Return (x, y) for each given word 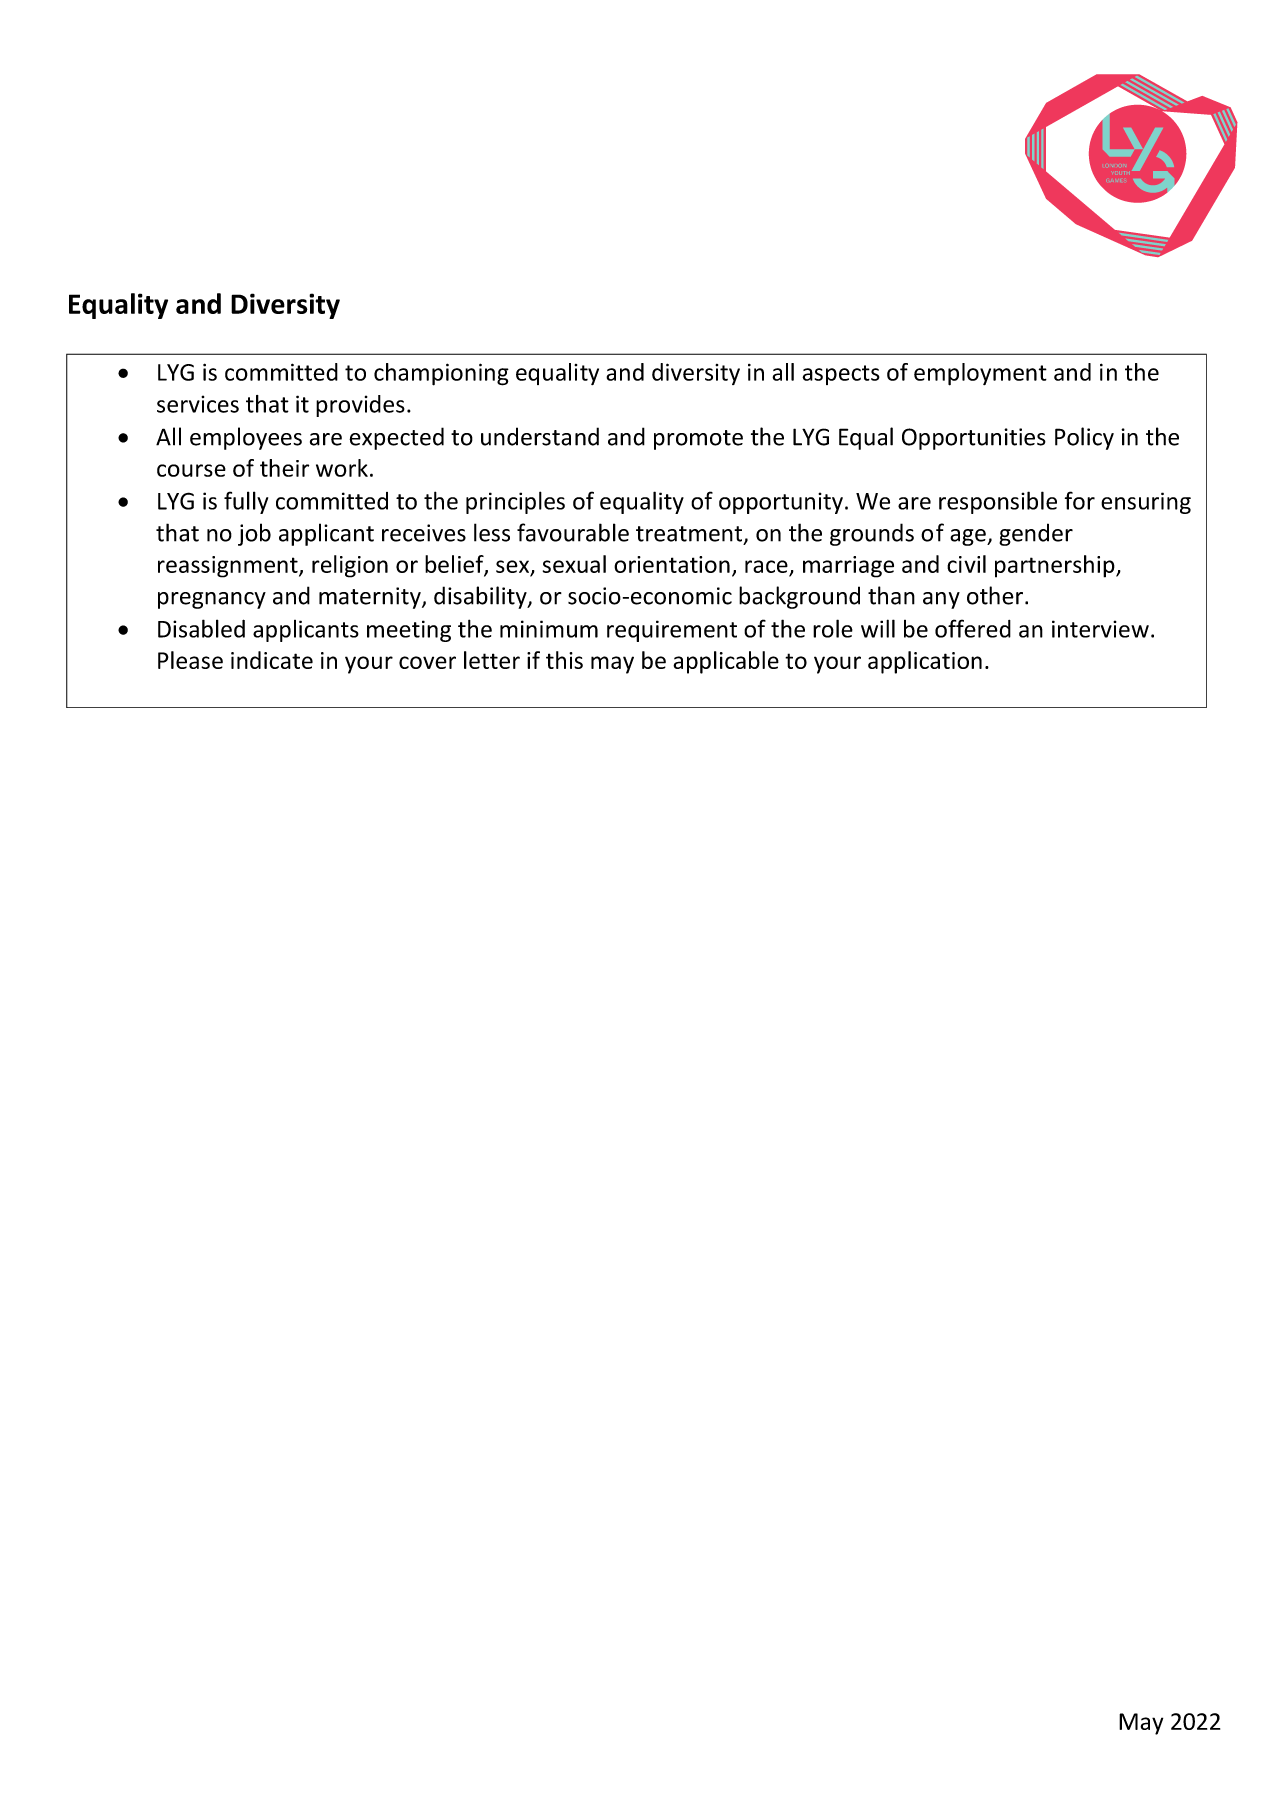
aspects (841, 375)
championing (441, 374)
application (925, 662)
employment (980, 374)
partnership (1056, 566)
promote (698, 440)
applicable (726, 662)
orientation (672, 564)
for (1080, 500)
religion (350, 566)
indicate (272, 660)
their (284, 468)
